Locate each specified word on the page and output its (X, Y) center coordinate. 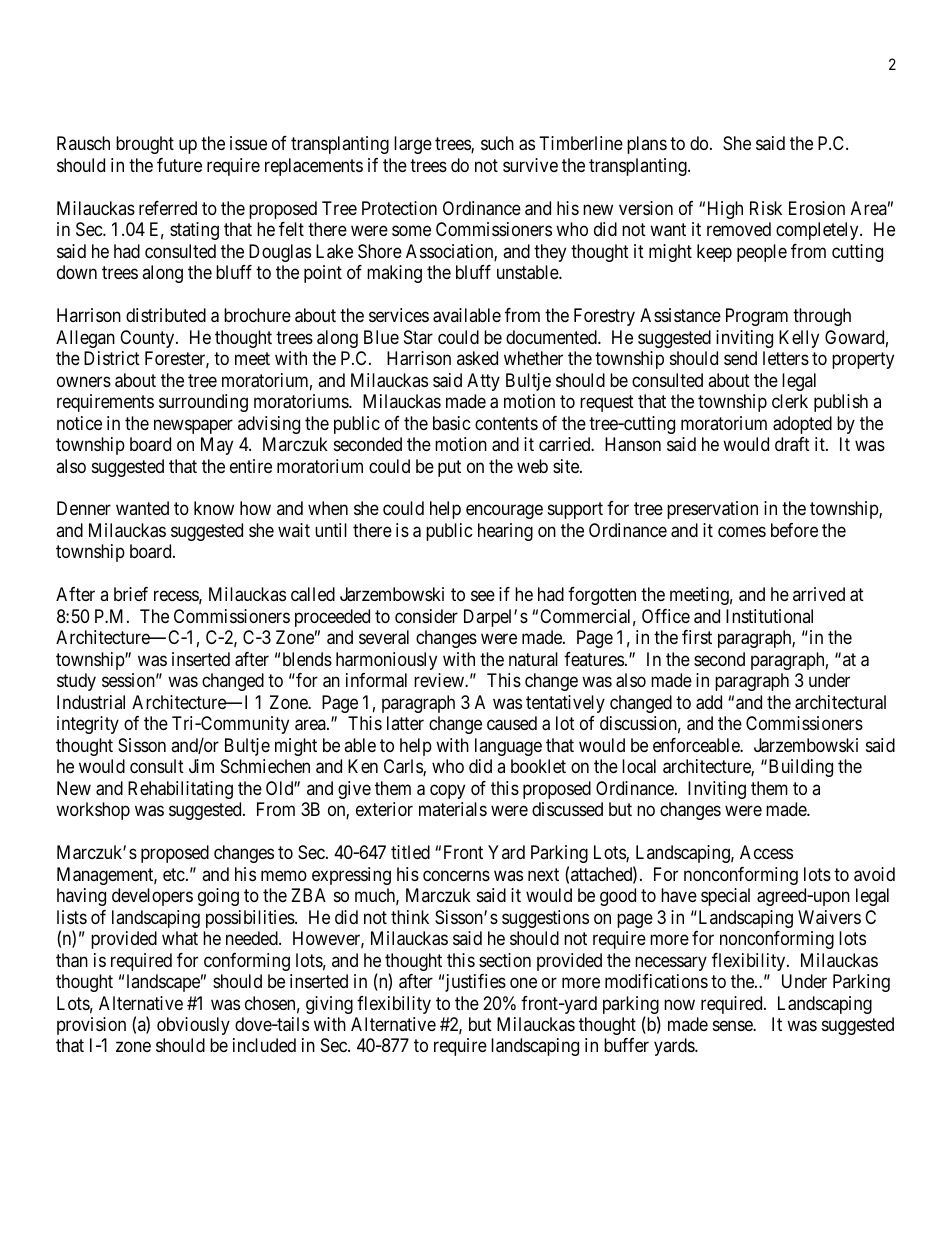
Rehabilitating (180, 790)
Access (766, 852)
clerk (790, 401)
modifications (656, 981)
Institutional (769, 616)
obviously (193, 1026)
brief (131, 594)
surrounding (203, 403)
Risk (766, 208)
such (497, 143)
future (179, 165)
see (483, 596)
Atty (483, 382)
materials (453, 809)
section (505, 960)
